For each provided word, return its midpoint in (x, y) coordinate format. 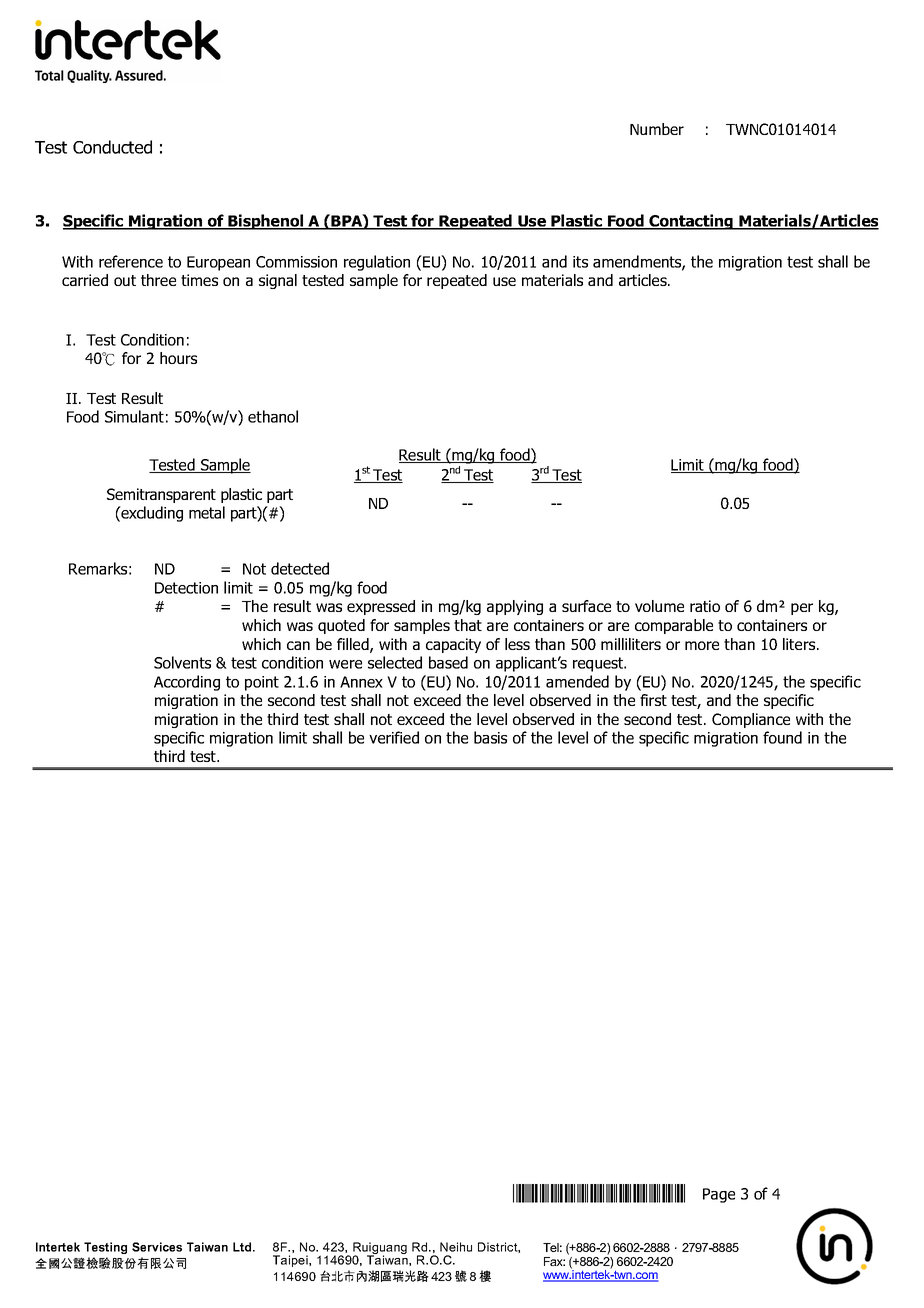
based (448, 662)
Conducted (112, 147)
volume (659, 606)
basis (490, 737)
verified (394, 737)
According (187, 683)
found (782, 737)
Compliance (751, 720)
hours (178, 358)
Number (657, 129)
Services (157, 1247)
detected (300, 568)
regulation (377, 263)
